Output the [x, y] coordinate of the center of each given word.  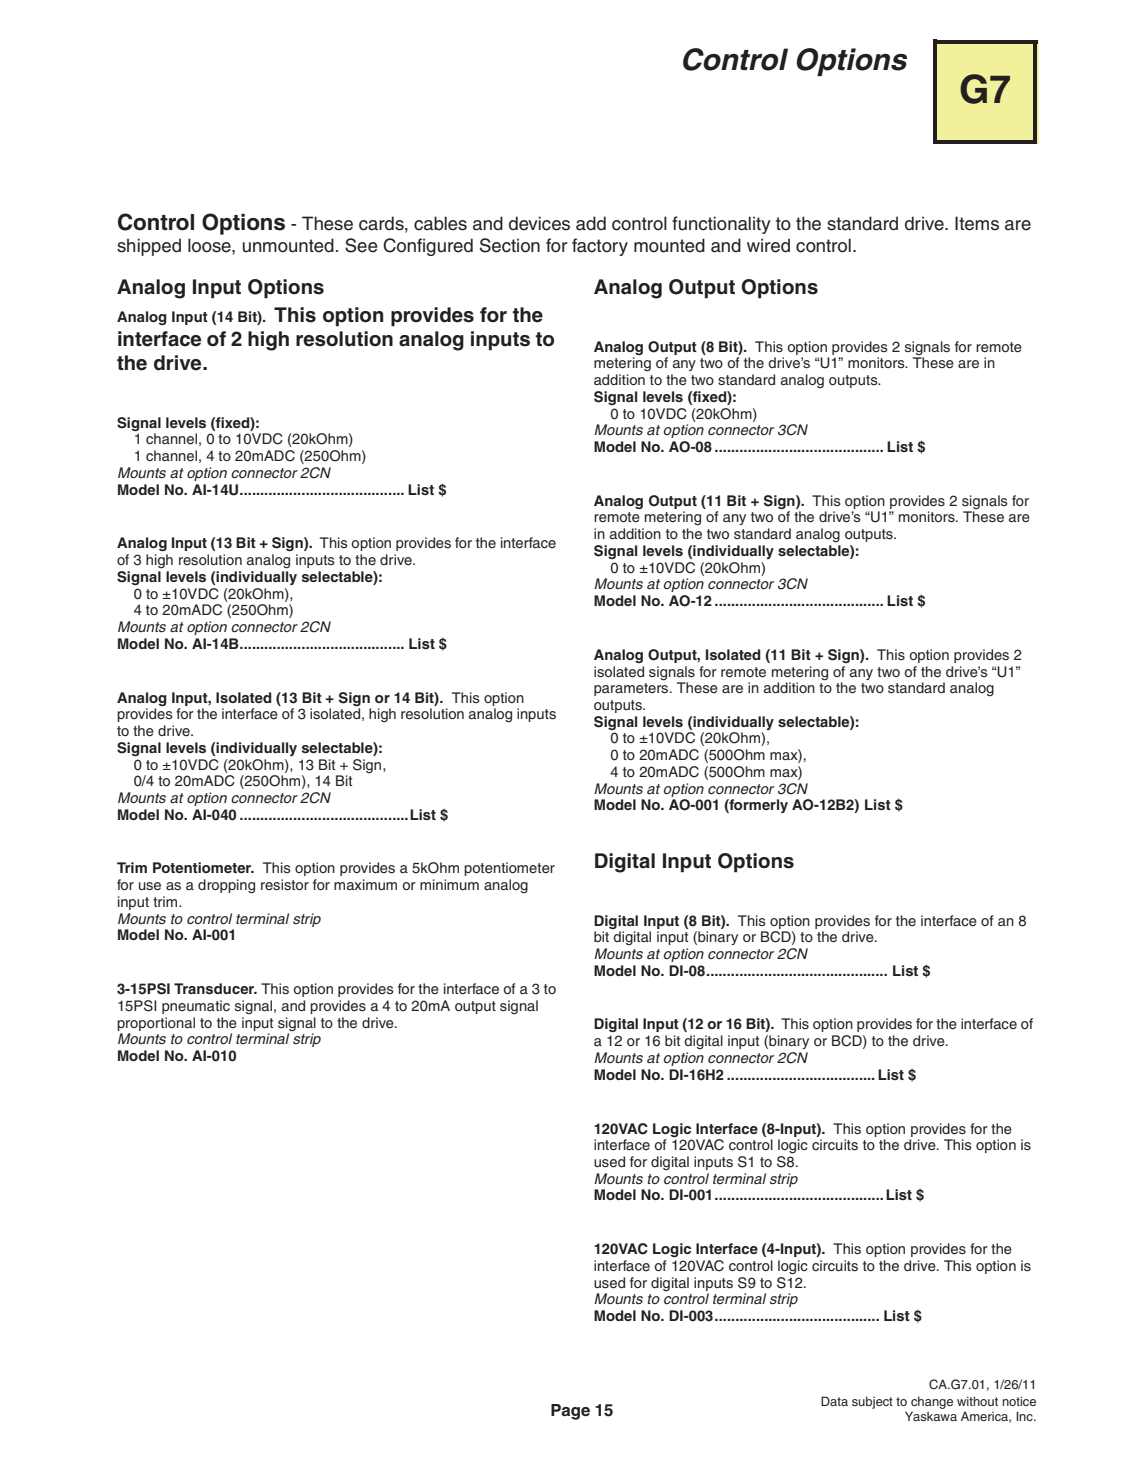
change [932, 1402]
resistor [285, 884]
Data [834, 1401]
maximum [365, 884]
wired [768, 245]
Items [977, 223]
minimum [449, 884]
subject [872, 1402]
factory [600, 247]
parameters [632, 689]
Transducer [215, 988]
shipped [149, 247]
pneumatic [196, 1007]
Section [510, 245]
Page [570, 1412]
